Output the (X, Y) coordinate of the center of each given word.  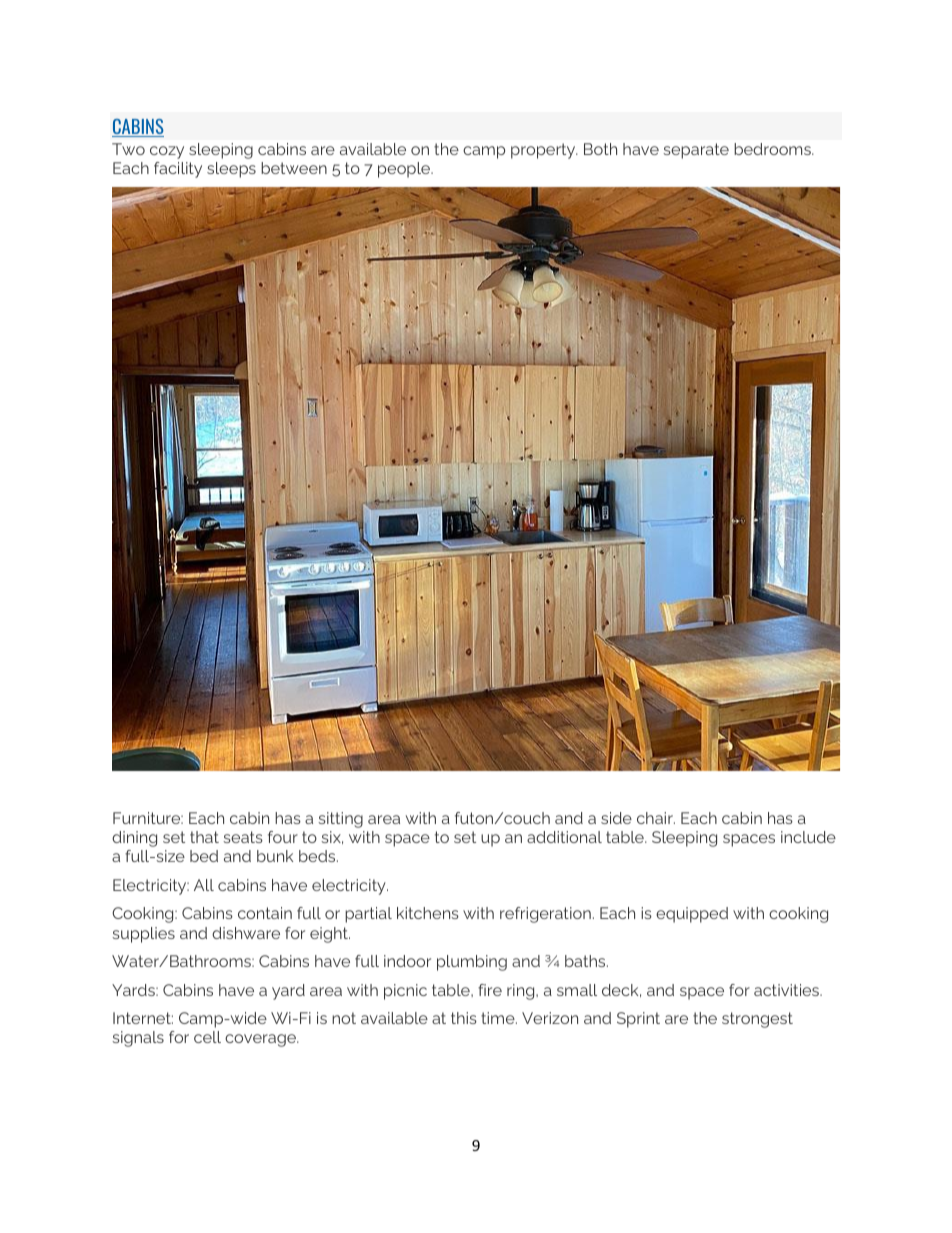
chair (656, 818)
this (464, 1018)
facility (178, 170)
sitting (340, 820)
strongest (757, 1020)
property (544, 151)
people (405, 170)
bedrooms (773, 149)
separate (696, 151)
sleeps (231, 170)
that (204, 837)
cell (207, 1037)
